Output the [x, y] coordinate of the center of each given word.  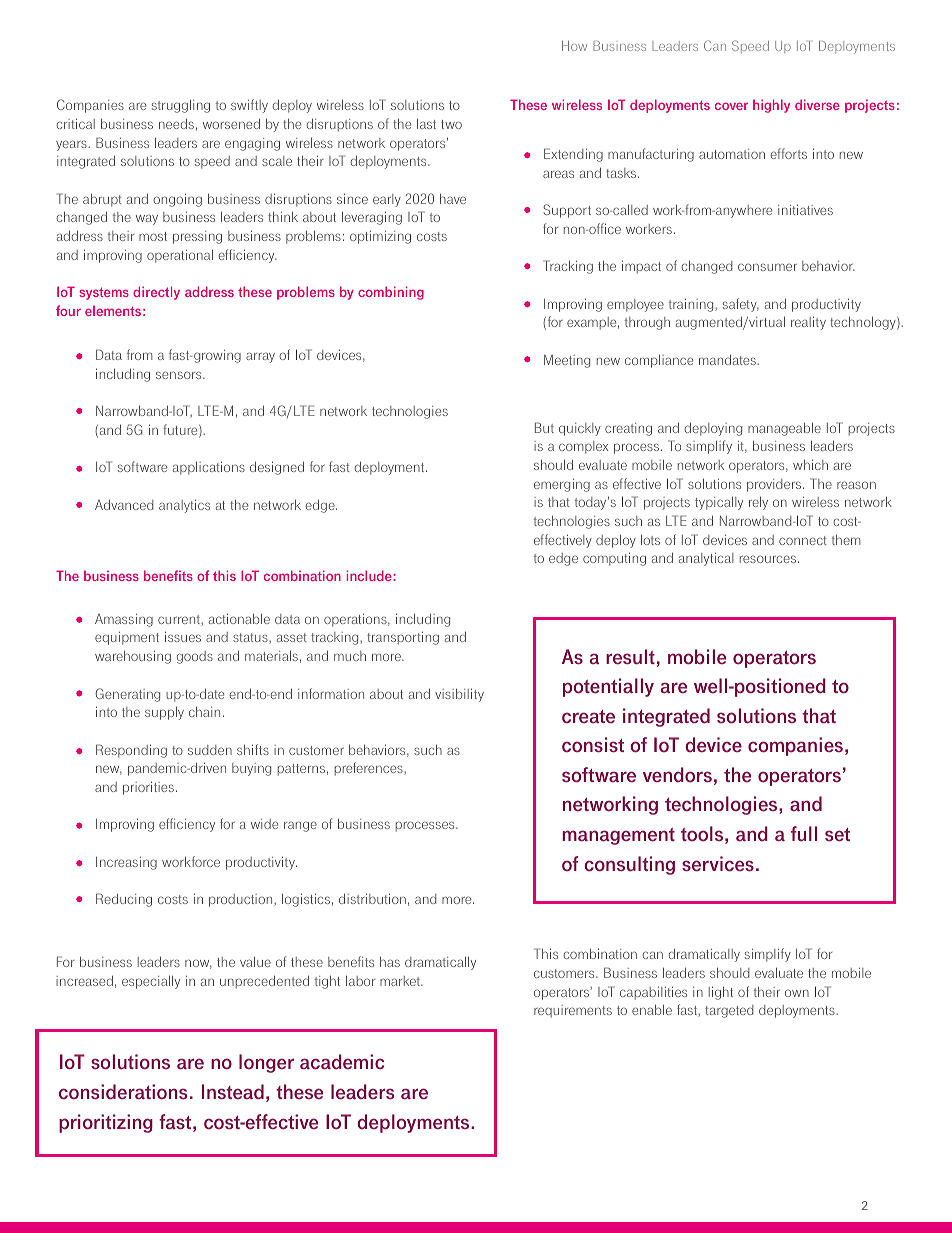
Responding [131, 751]
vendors [677, 775]
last [426, 124]
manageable [784, 429]
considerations [123, 1092]
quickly [580, 429]
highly [771, 106]
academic [342, 1062]
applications [209, 468]
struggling [181, 106]
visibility [459, 695]
